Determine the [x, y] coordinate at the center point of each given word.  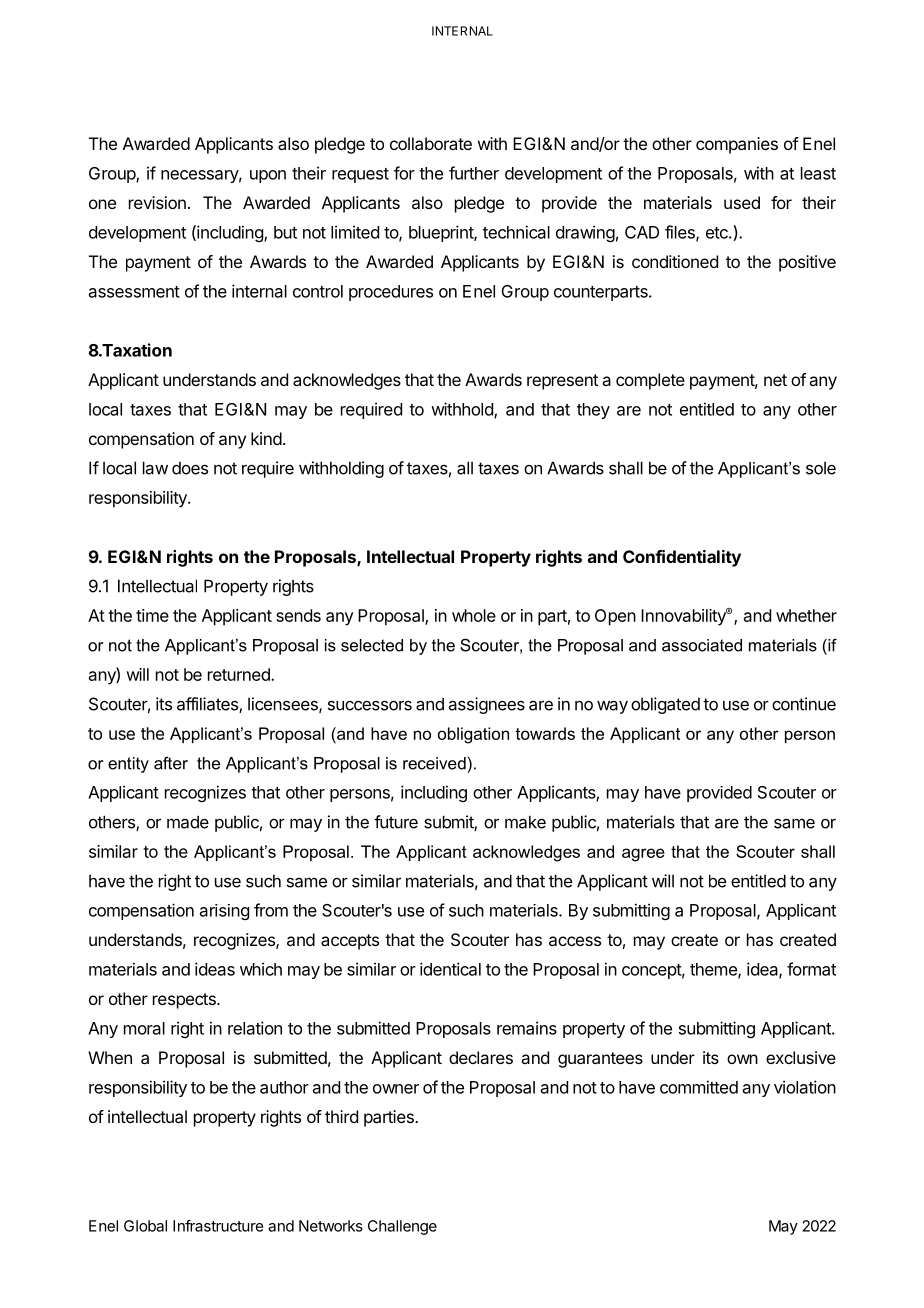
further [474, 173]
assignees [487, 705]
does [190, 468]
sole [821, 468]
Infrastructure [218, 1226]
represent [562, 382]
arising [224, 912]
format [811, 969]
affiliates [208, 705]
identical [450, 969]
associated [702, 645]
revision [157, 202]
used [742, 202]
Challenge [402, 1227]
